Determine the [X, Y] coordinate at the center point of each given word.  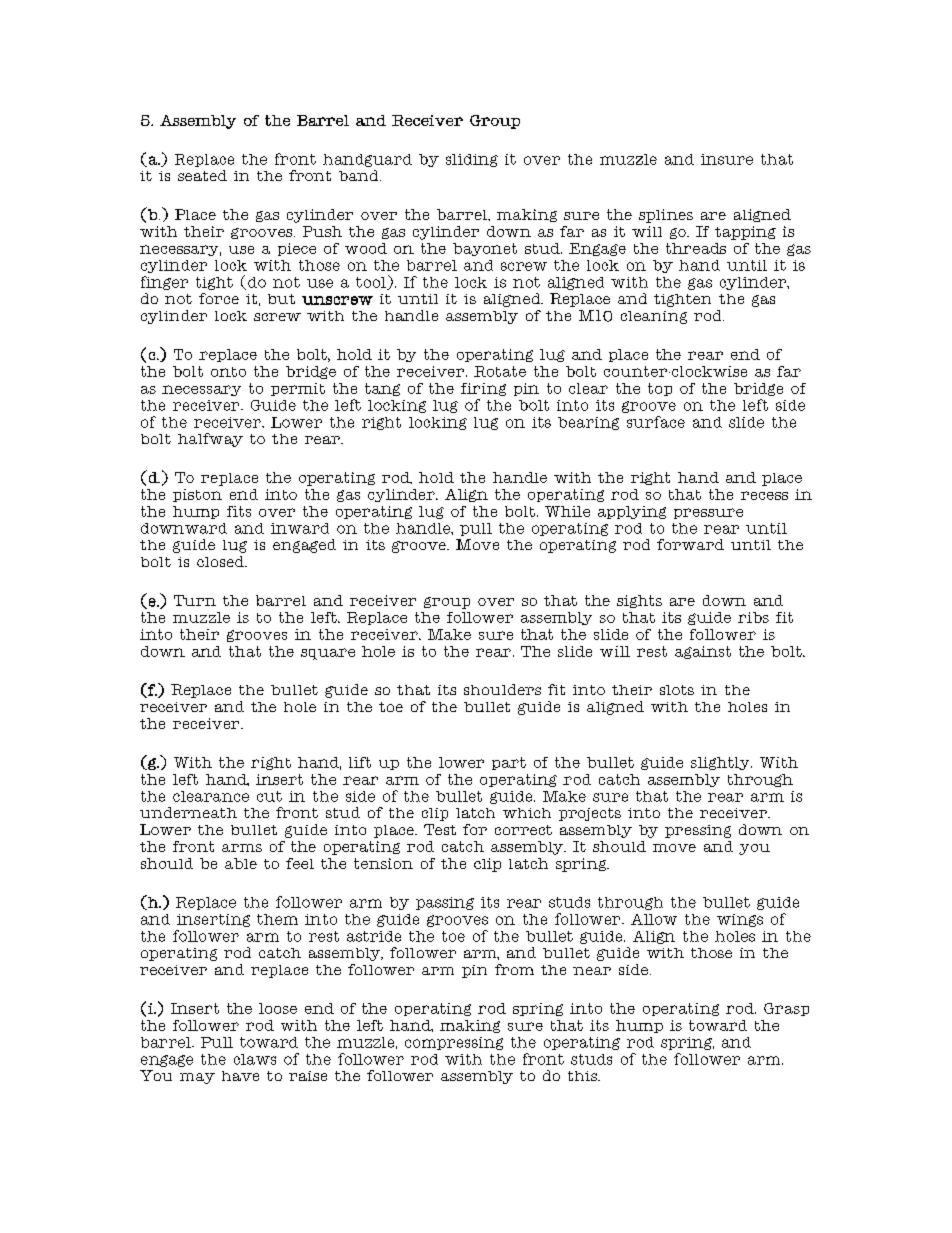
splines [666, 216]
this [583, 1076]
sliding [472, 160]
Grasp [786, 1009]
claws [255, 1059]
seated [202, 175]
